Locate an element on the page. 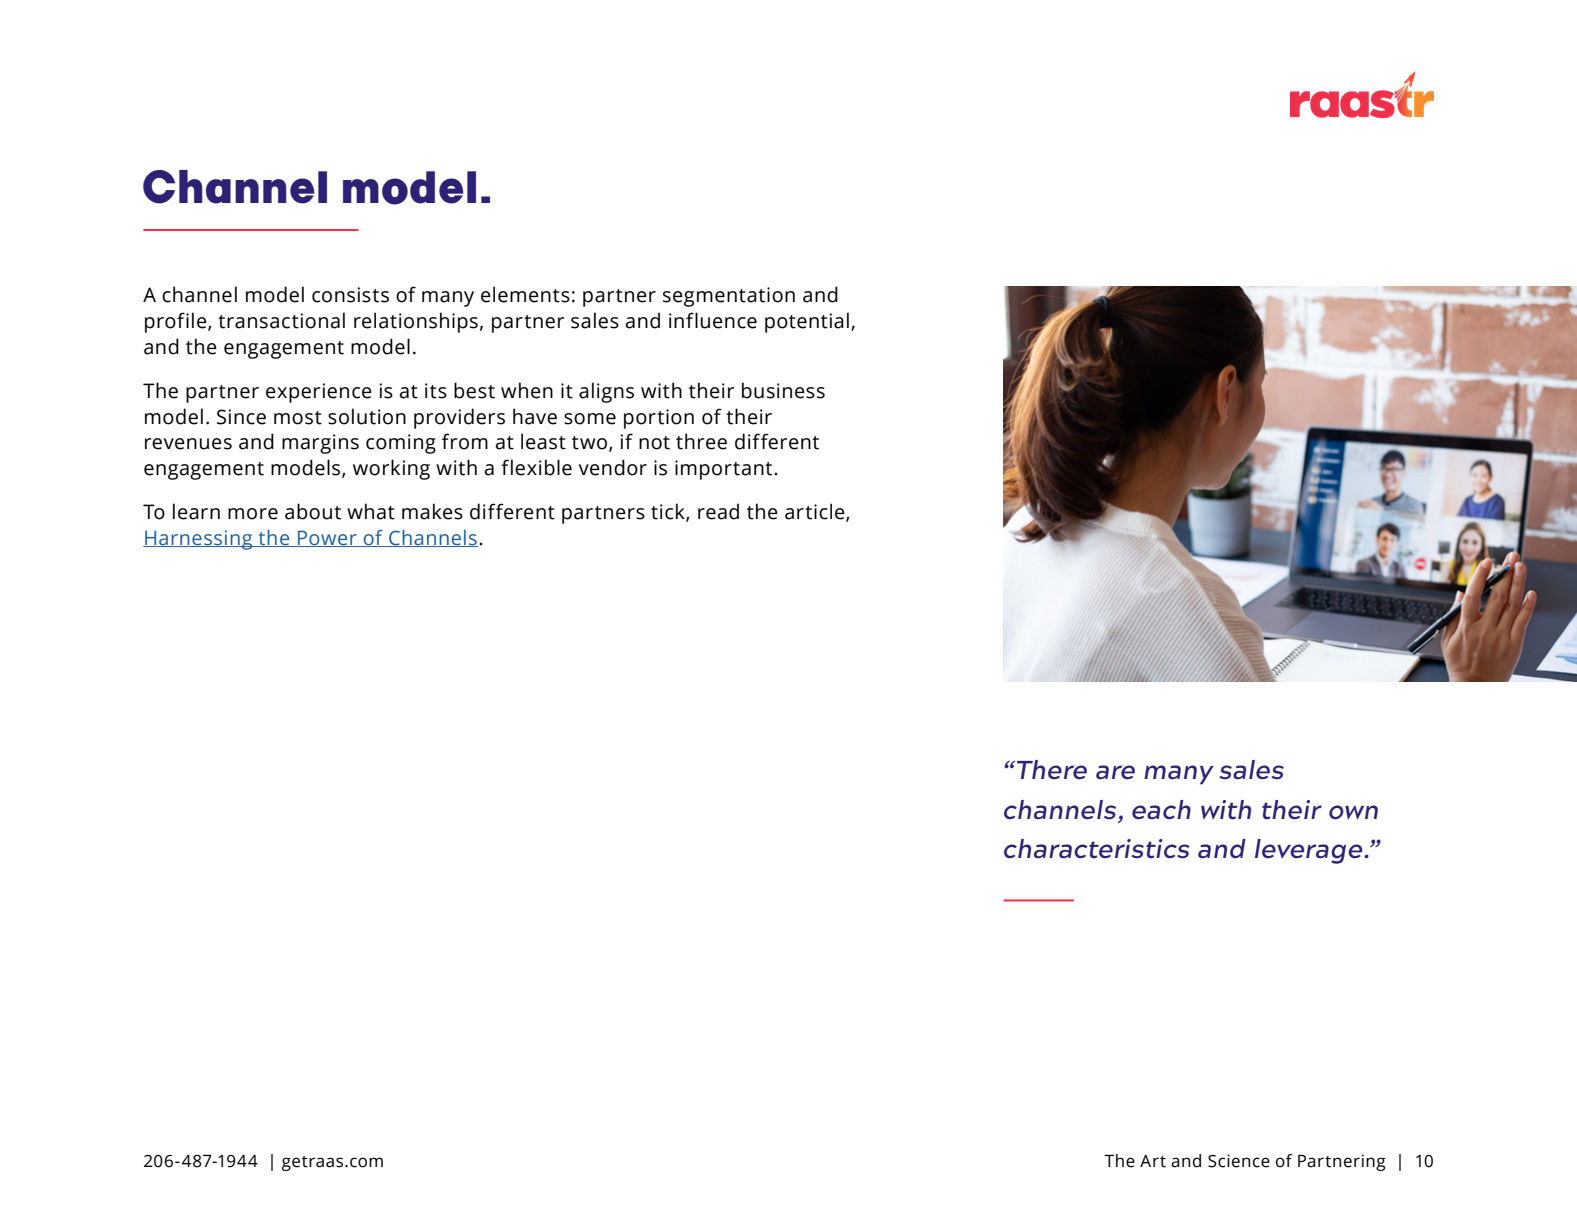 This document has height=1219, width=1577. There is located at coordinates (1052, 770).
